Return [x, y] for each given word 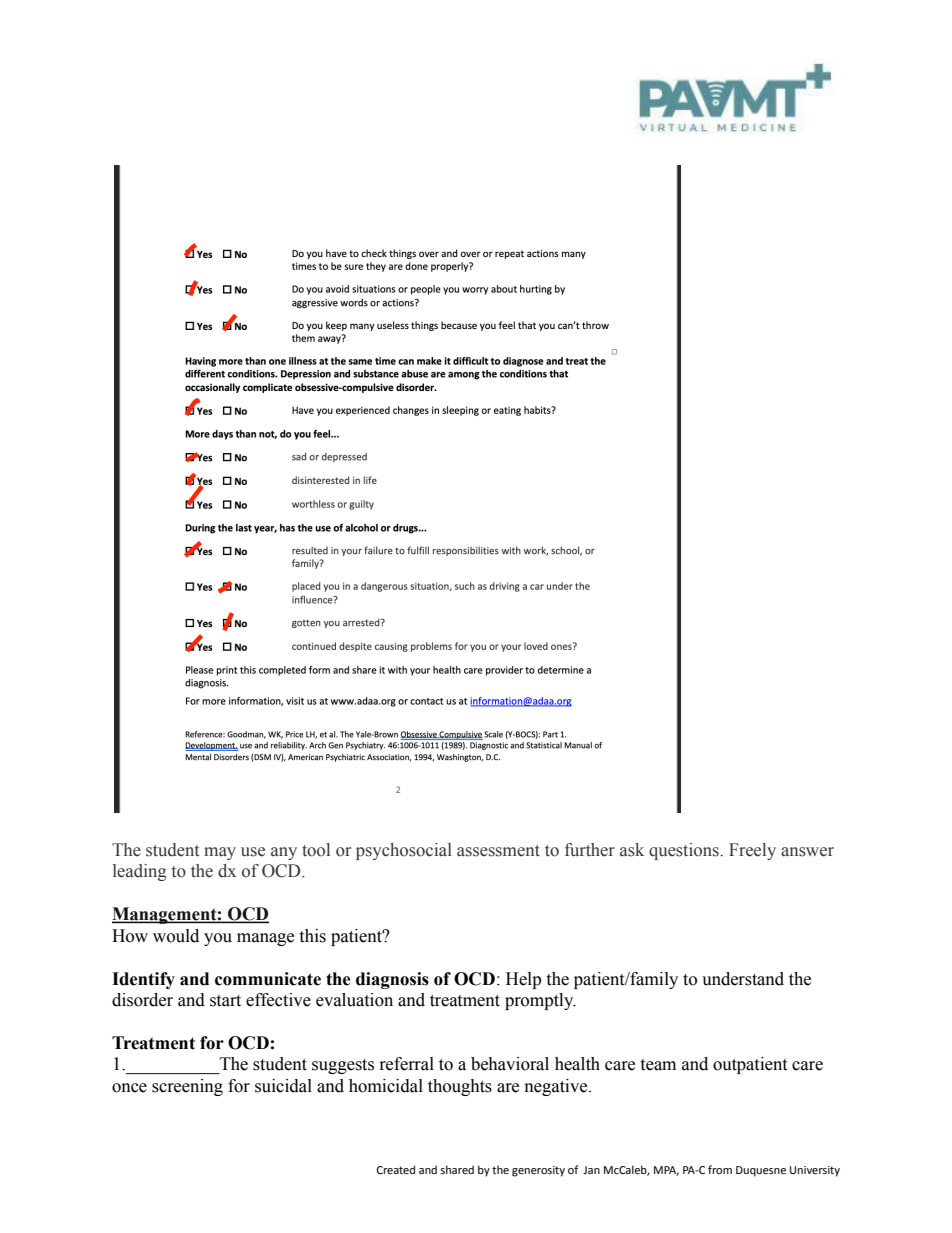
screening [187, 1087]
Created [396, 1169]
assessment [498, 851]
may [220, 853]
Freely [752, 851]
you [218, 939]
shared [457, 1169]
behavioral [510, 1064]
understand [743, 979]
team [658, 1065]
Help [523, 980]
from [720, 1169]
